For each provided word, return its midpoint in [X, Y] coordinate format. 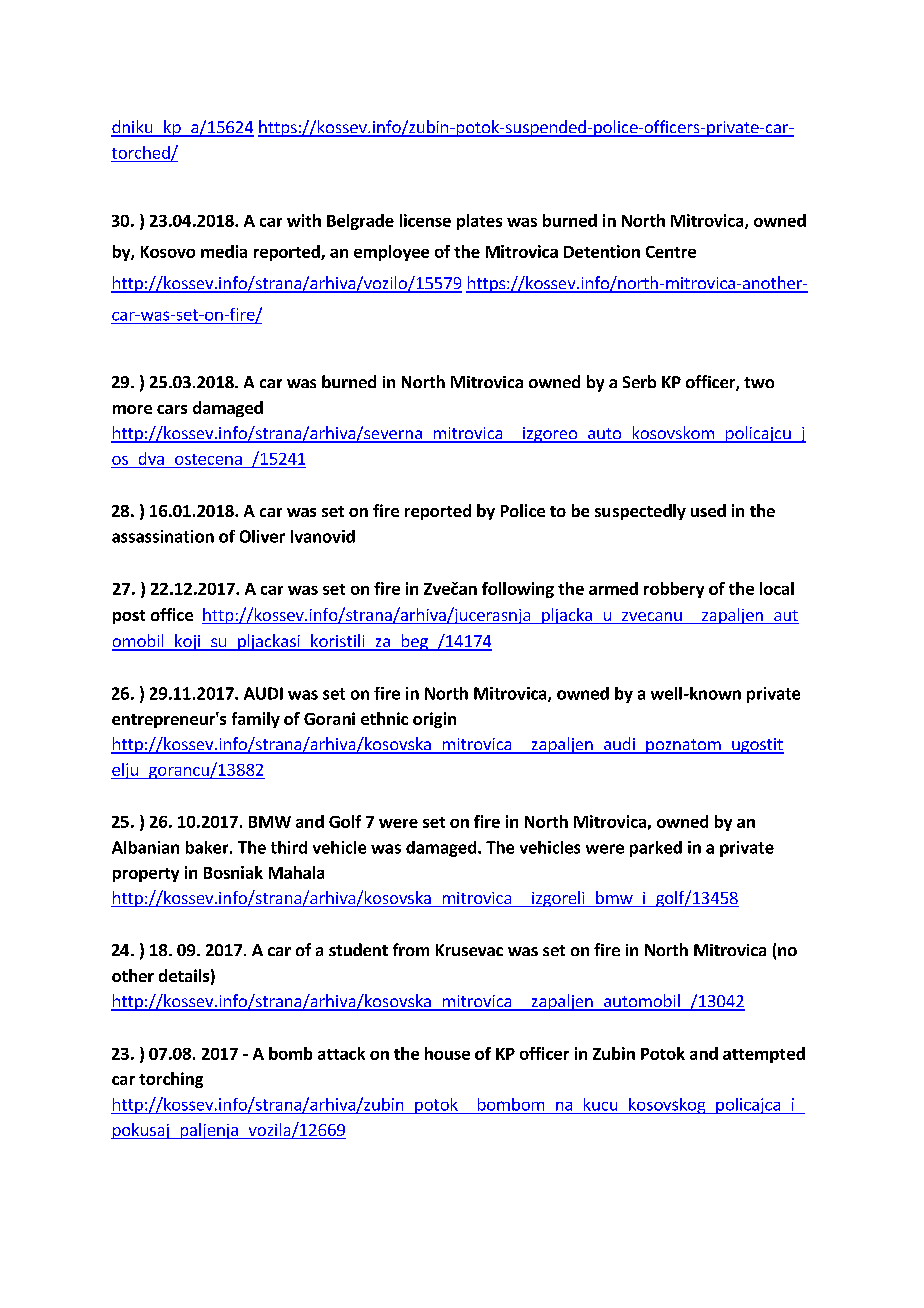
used [708, 510]
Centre [671, 252]
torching [171, 1080]
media [224, 251]
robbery [674, 590]
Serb [639, 381]
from [411, 949]
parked [656, 849]
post [129, 617]
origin [434, 720]
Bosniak [233, 872]
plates [479, 222]
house [447, 1053]
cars [172, 409]
